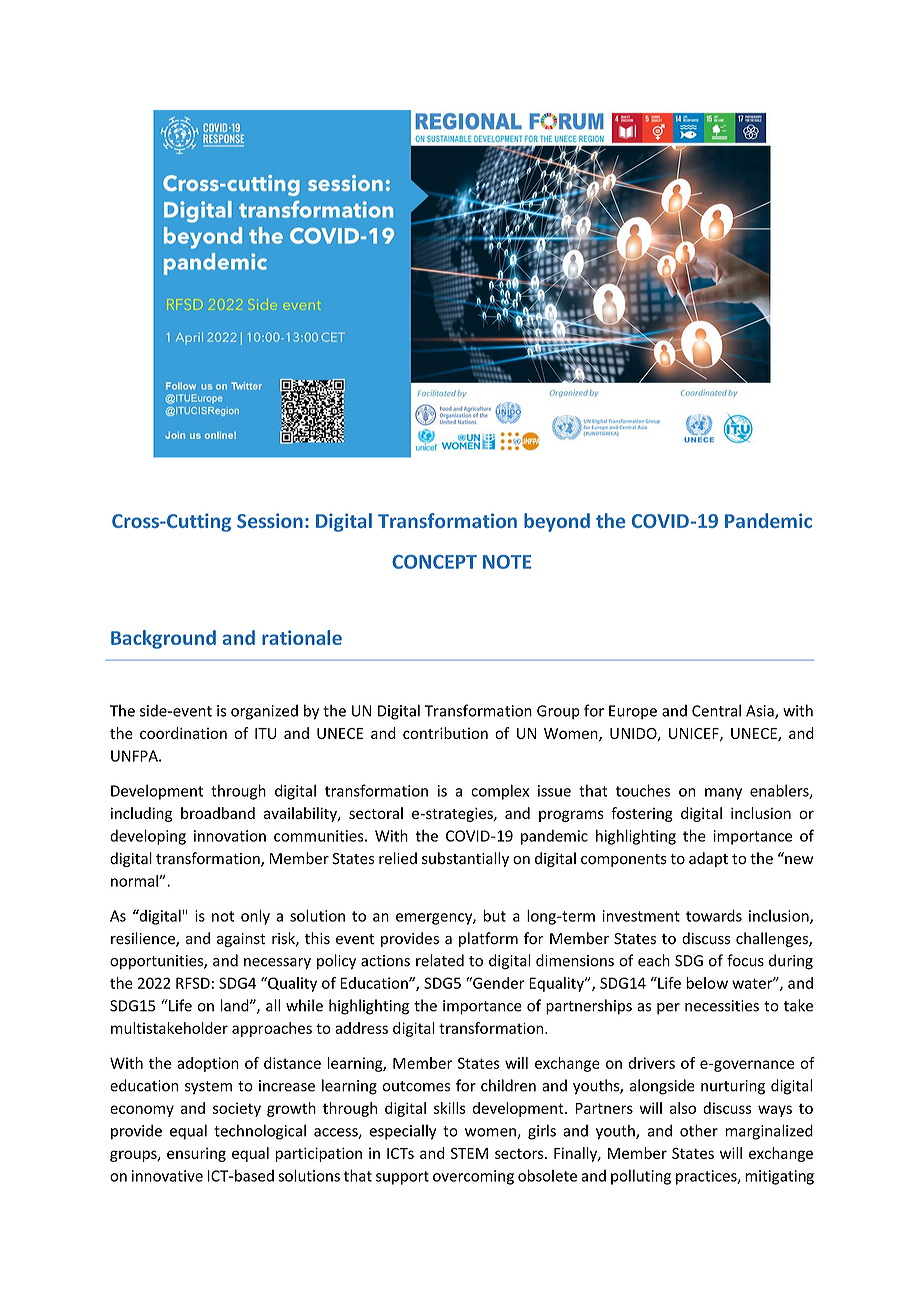 The height and width of the screenshot is (1308, 924). Describe the element at coordinates (270, 520) in the screenshot. I see `Session` at that location.
